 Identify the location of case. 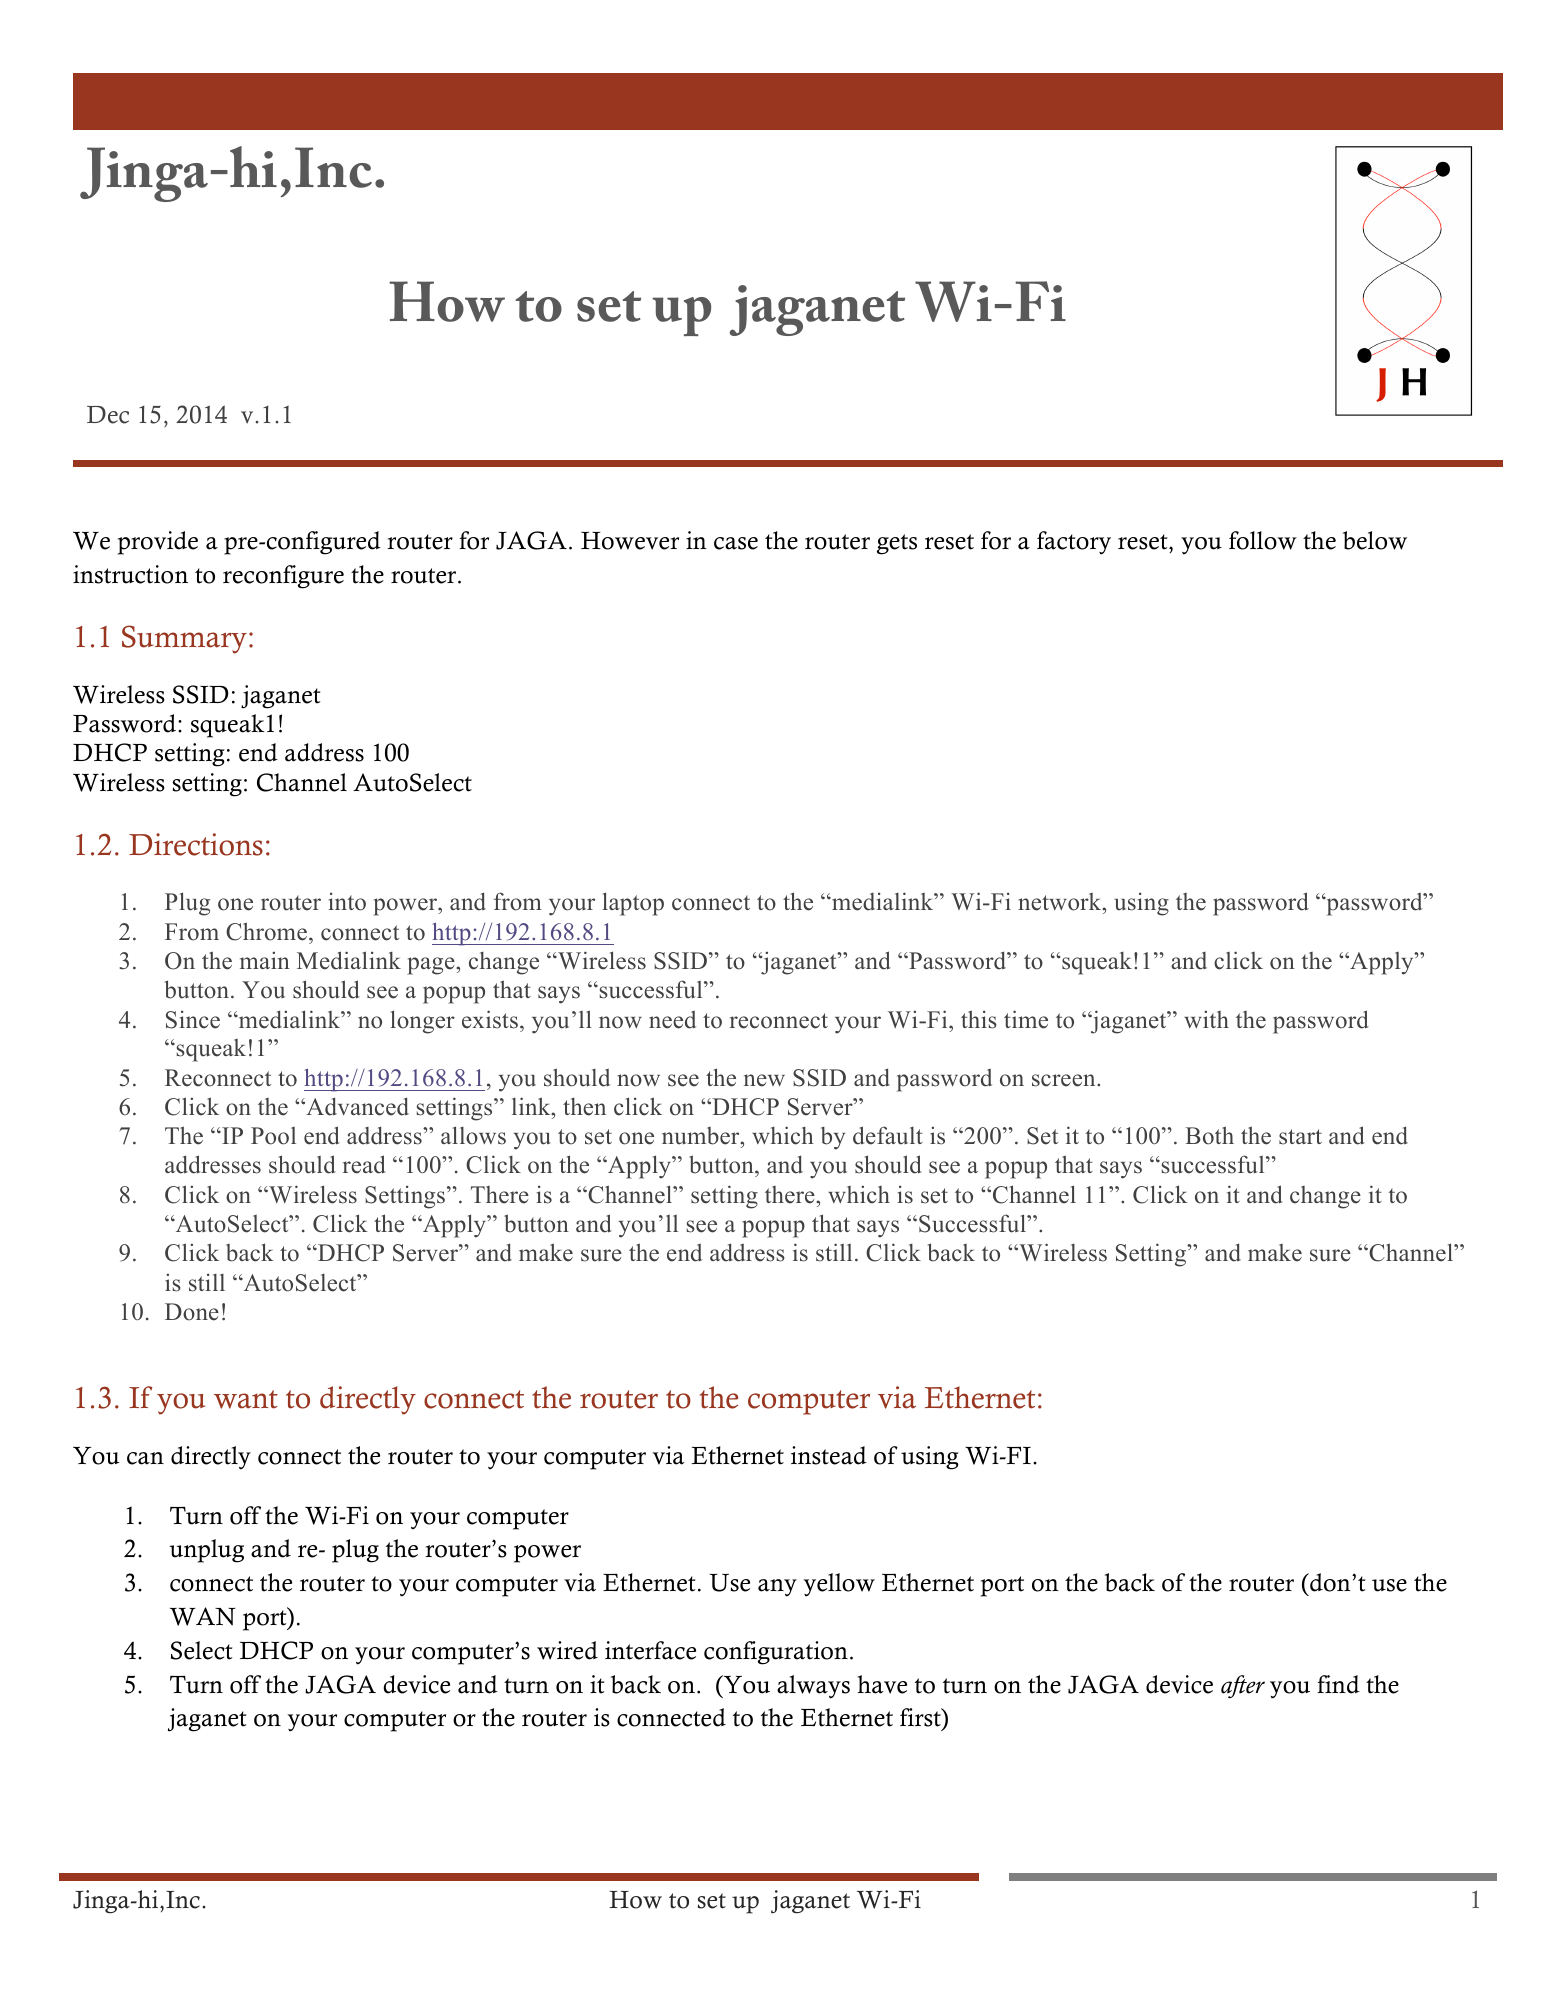
(736, 543).
